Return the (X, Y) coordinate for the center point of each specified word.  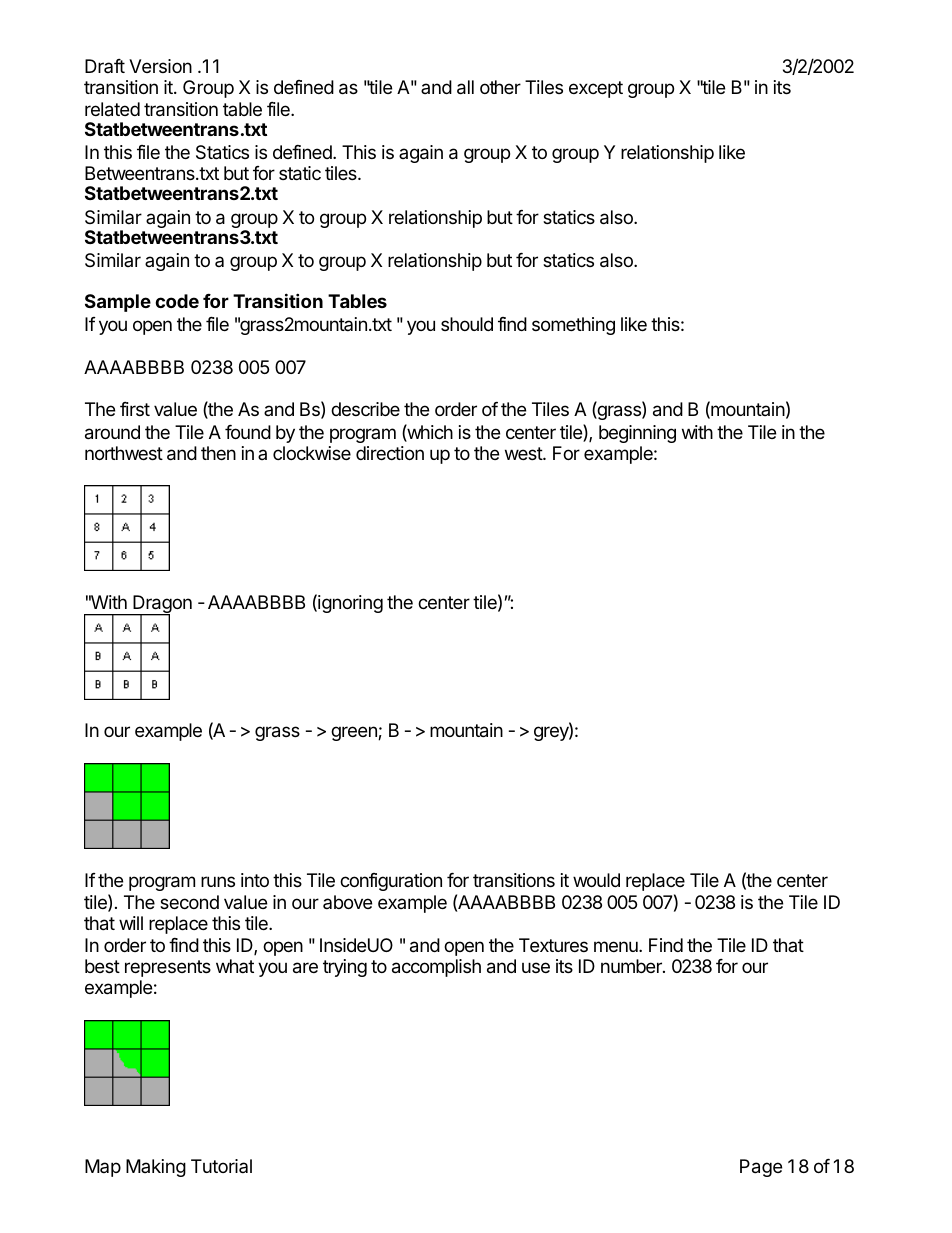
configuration (391, 882)
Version (160, 66)
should (467, 324)
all (465, 87)
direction (390, 453)
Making (156, 1168)
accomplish (436, 968)
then (218, 453)
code (177, 301)
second (189, 902)
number (632, 966)
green (355, 733)
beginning (637, 434)
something (573, 326)
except (596, 89)
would (596, 880)
